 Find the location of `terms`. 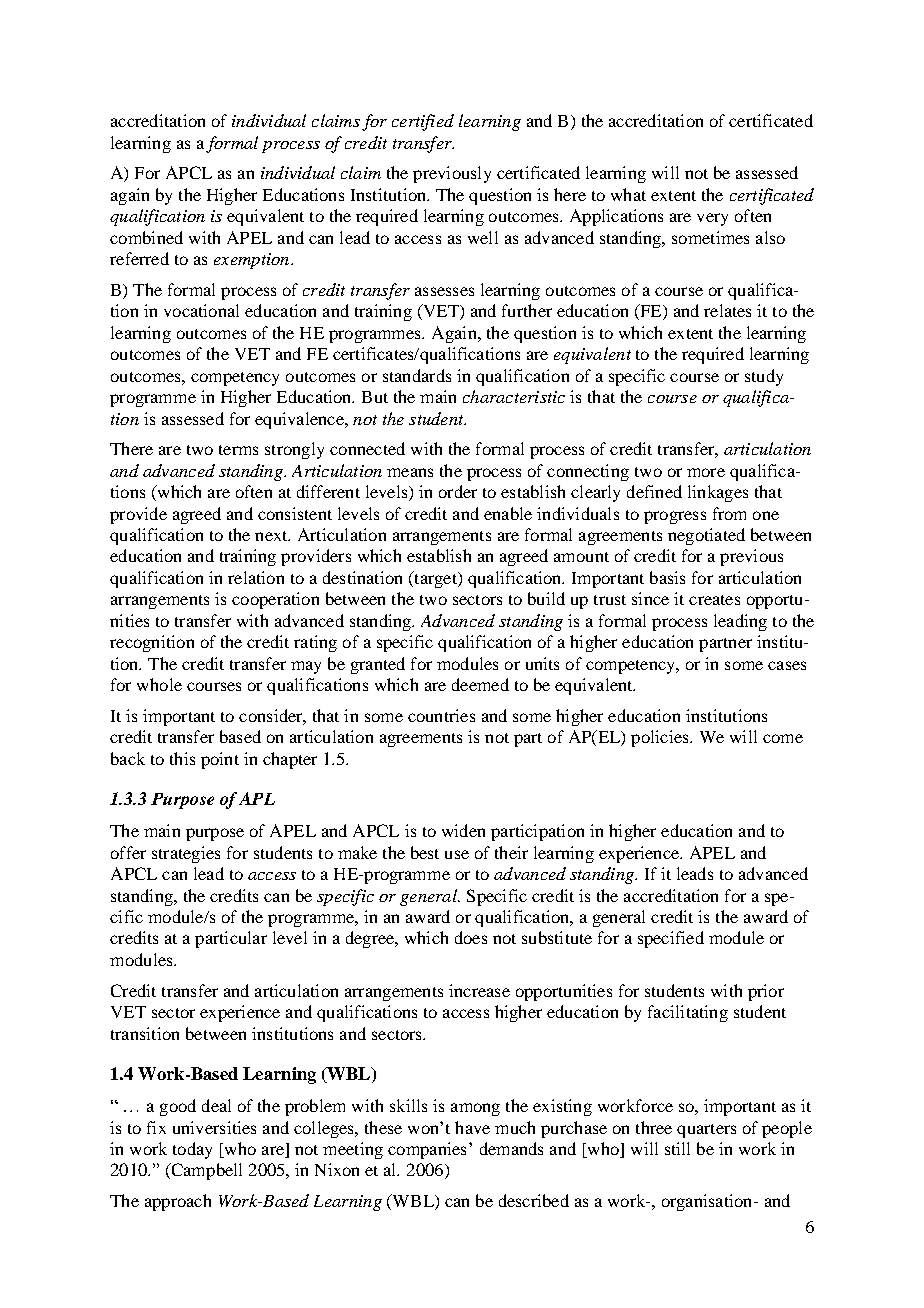

terms is located at coordinates (238, 450).
